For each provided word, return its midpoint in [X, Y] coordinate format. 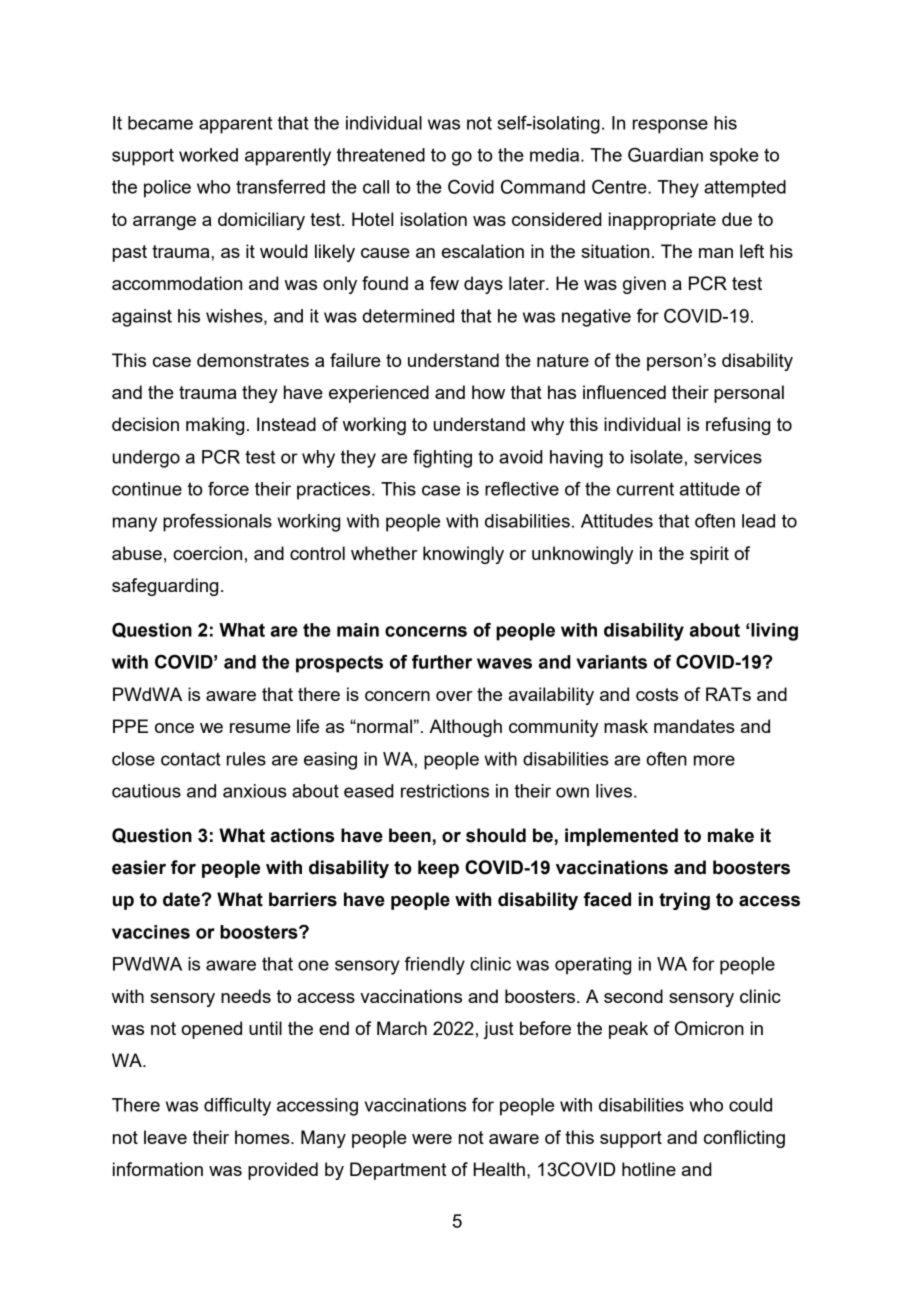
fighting [442, 459]
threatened [381, 155]
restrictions [445, 791]
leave [165, 1137]
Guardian [665, 155]
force [228, 489]
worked [208, 155]
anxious [255, 791]
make [731, 835]
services [728, 457]
